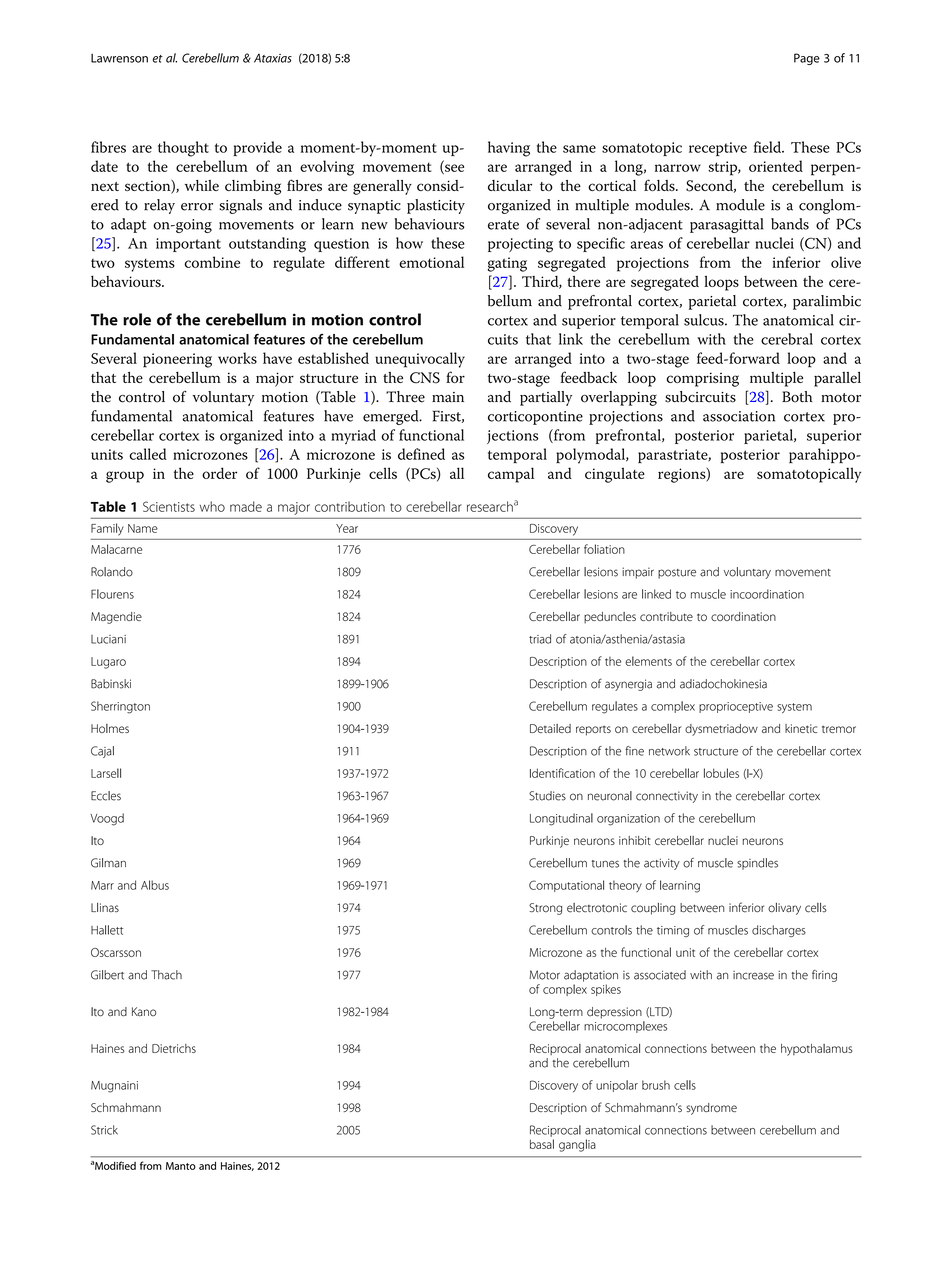  What do you see at coordinates (547, 796) in the document?
I see `Studies` at bounding box center [547, 796].
